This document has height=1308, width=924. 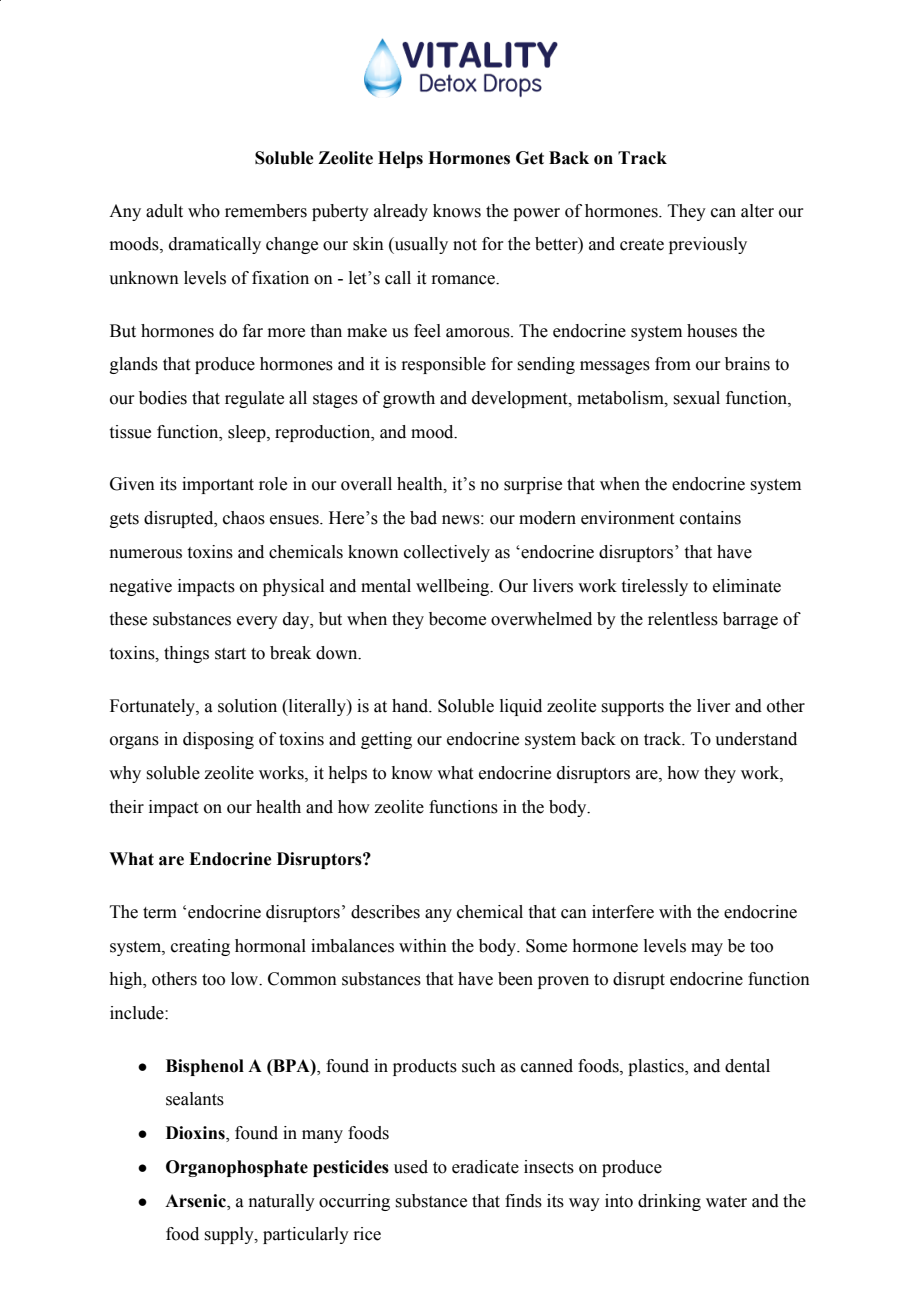 What do you see at coordinates (196, 1201) in the document?
I see `Arsenic` at bounding box center [196, 1201].
